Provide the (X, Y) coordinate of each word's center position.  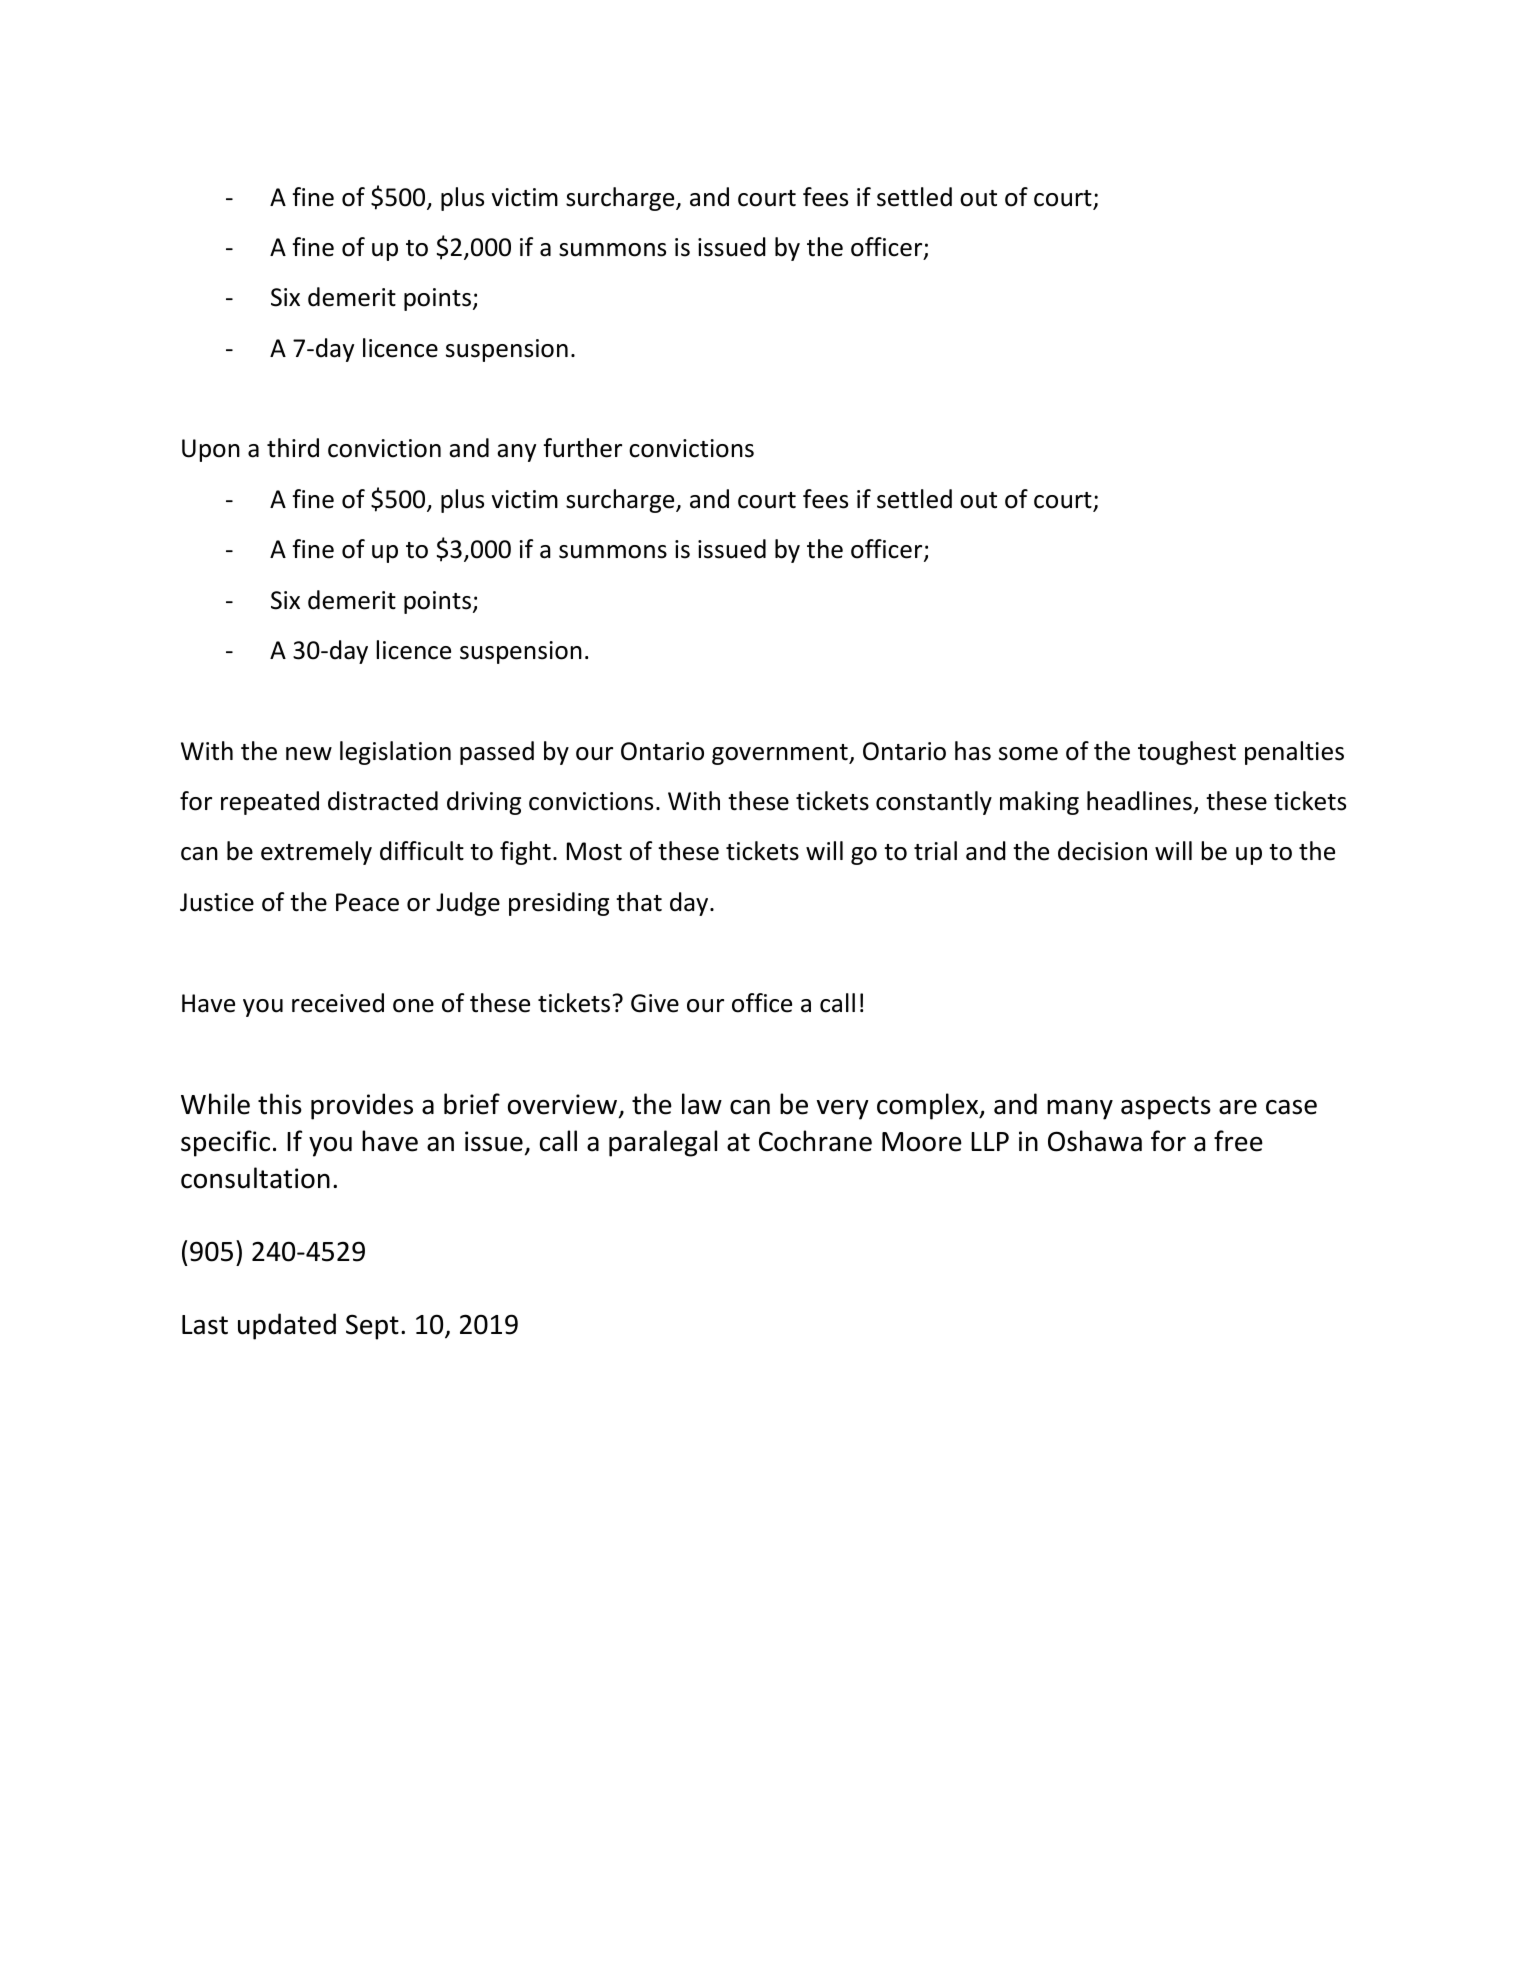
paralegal (663, 1143)
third (293, 448)
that (639, 902)
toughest (1187, 753)
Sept (372, 1327)
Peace (367, 902)
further (582, 448)
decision (1102, 851)
